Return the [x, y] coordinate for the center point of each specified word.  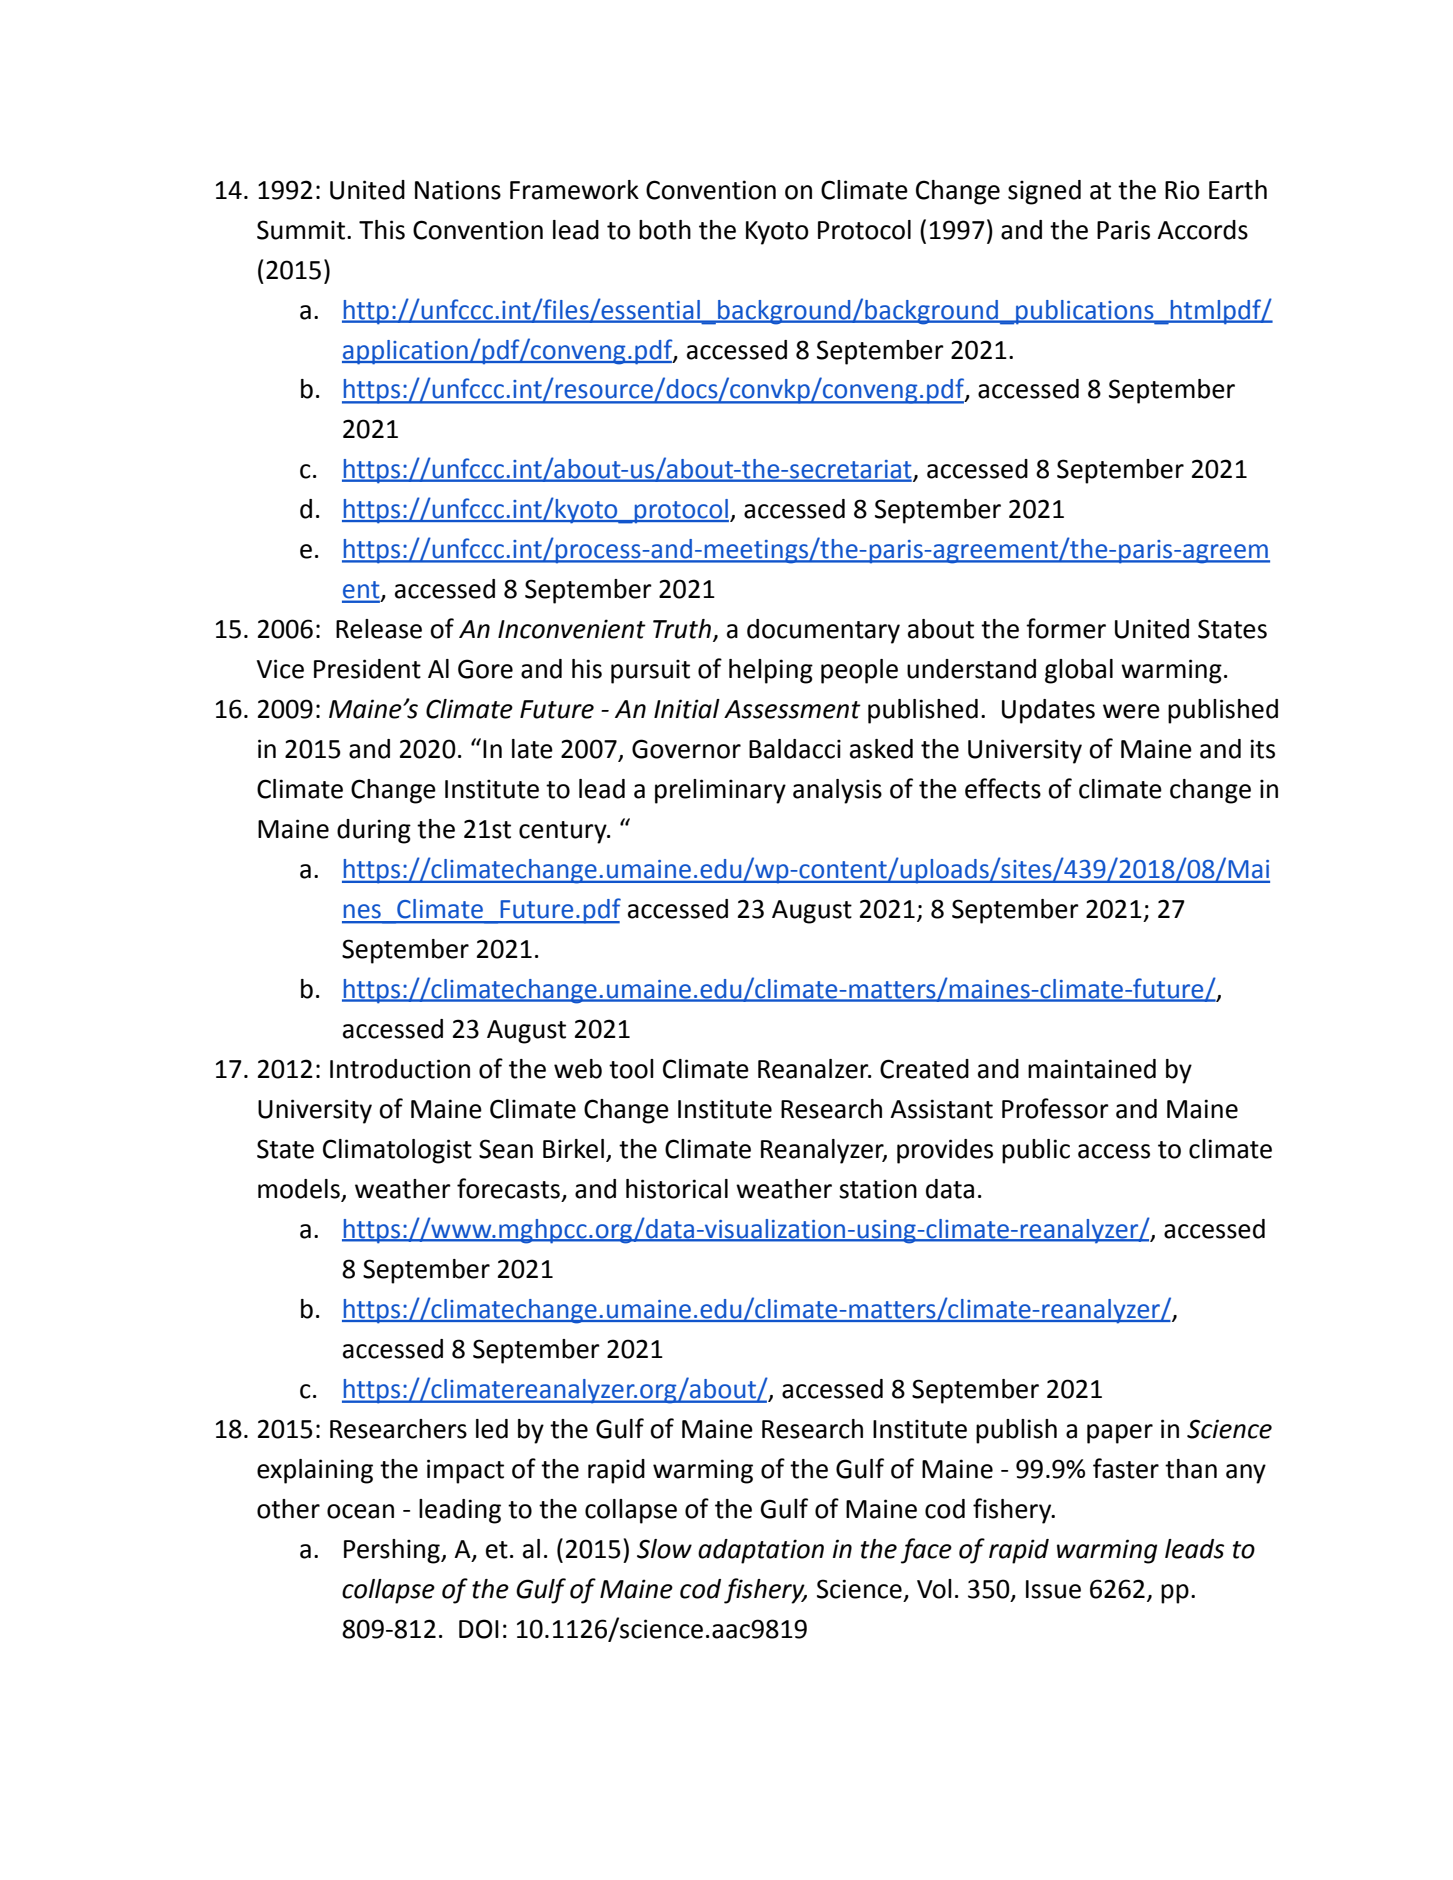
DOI [479, 1629]
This [382, 230]
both [665, 230]
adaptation [761, 1551]
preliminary [720, 791]
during [374, 831]
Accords [1202, 230]
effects [1003, 788]
